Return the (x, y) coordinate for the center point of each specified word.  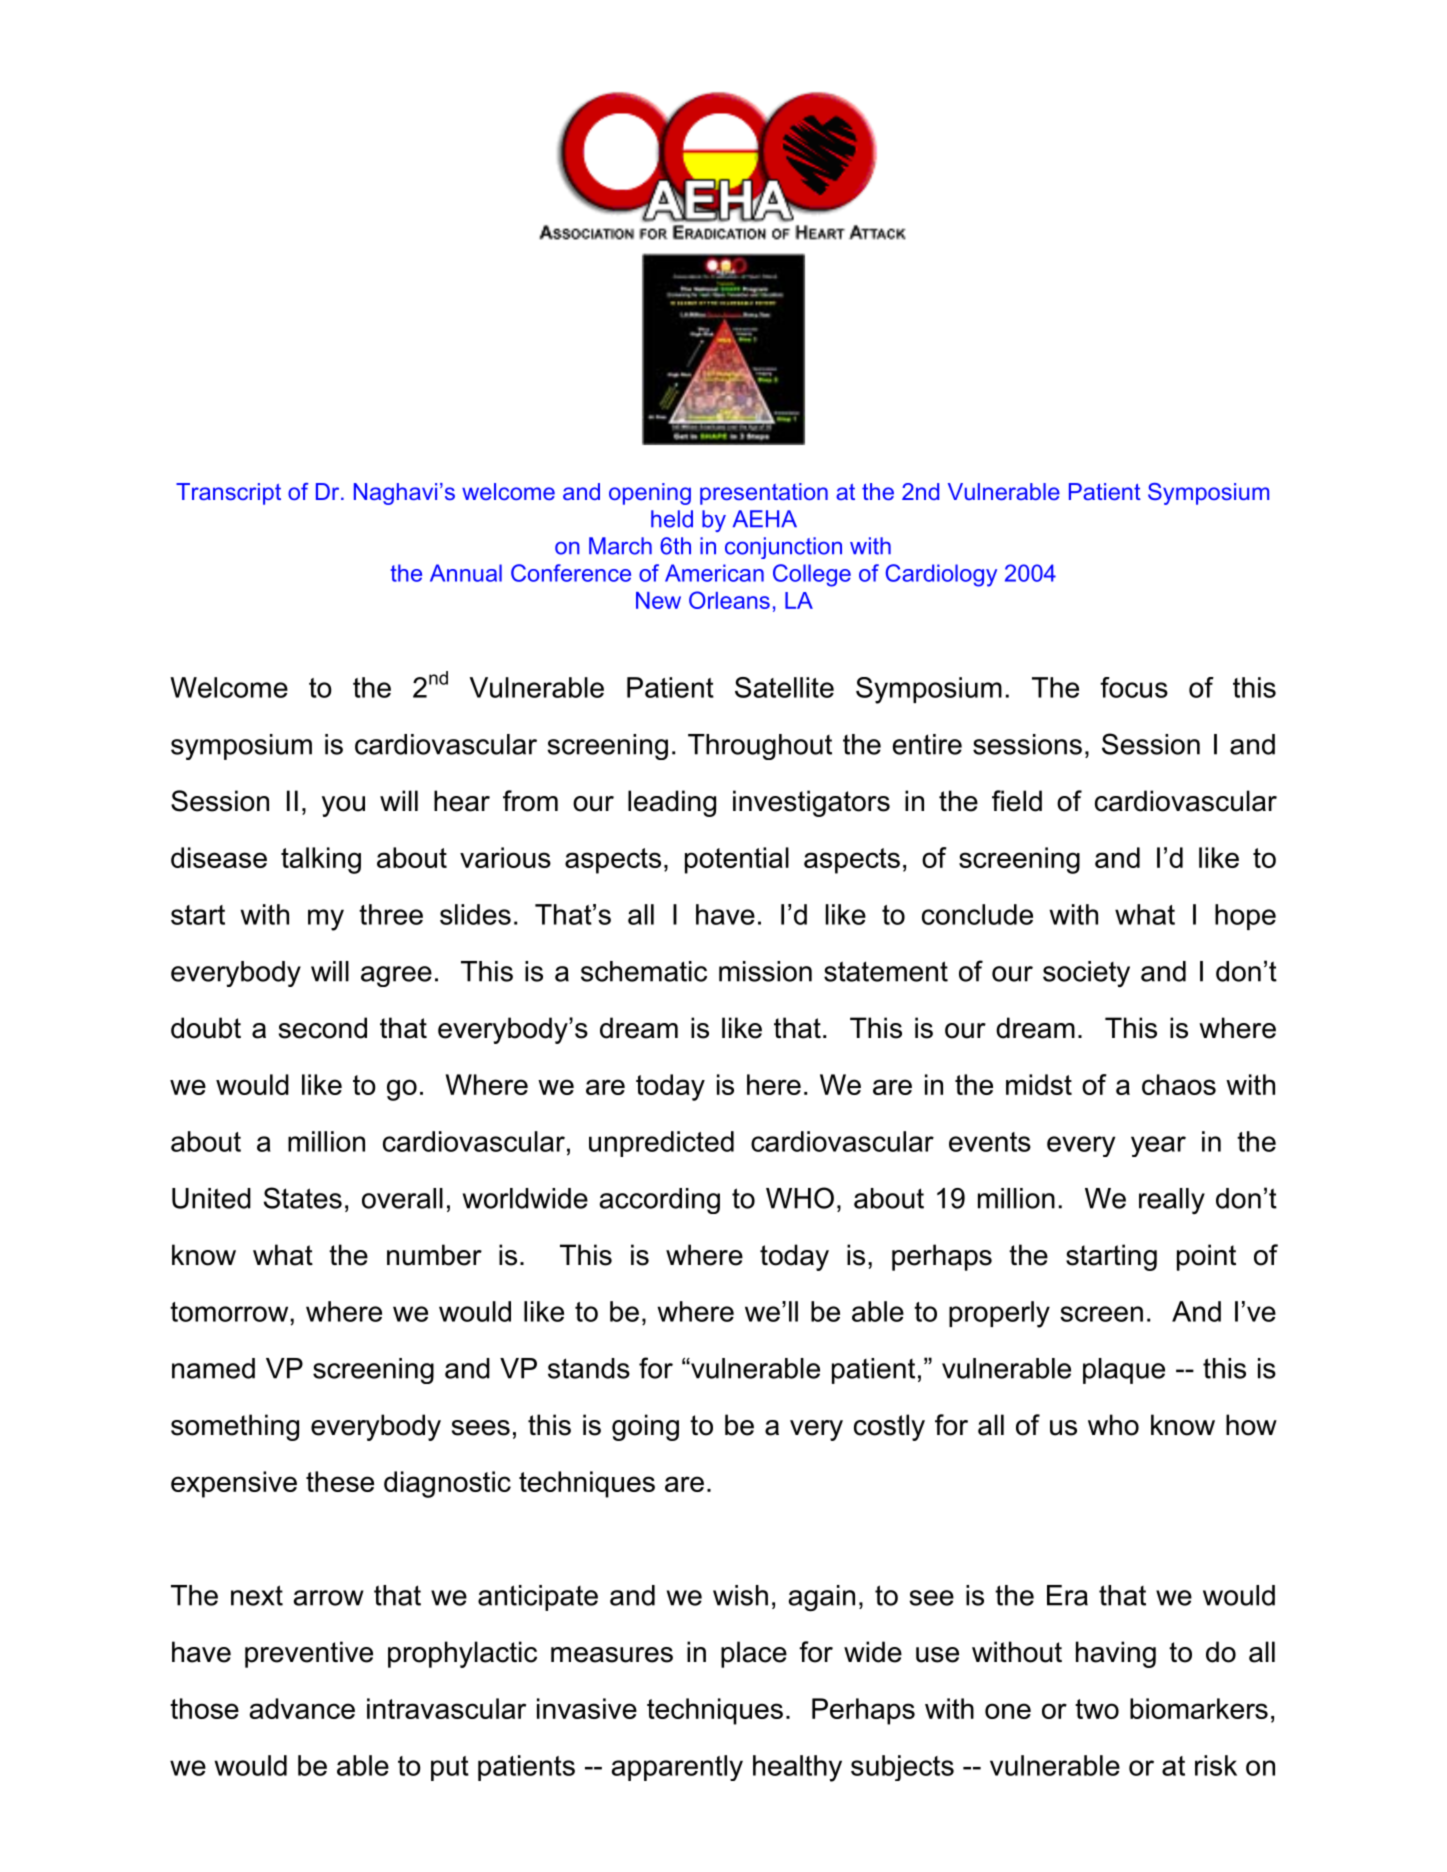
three (391, 914)
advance (302, 1708)
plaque (1124, 1371)
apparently (677, 1768)
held (672, 519)
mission (765, 971)
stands (589, 1368)
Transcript (228, 494)
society (1086, 974)
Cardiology (941, 575)
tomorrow (230, 1312)
